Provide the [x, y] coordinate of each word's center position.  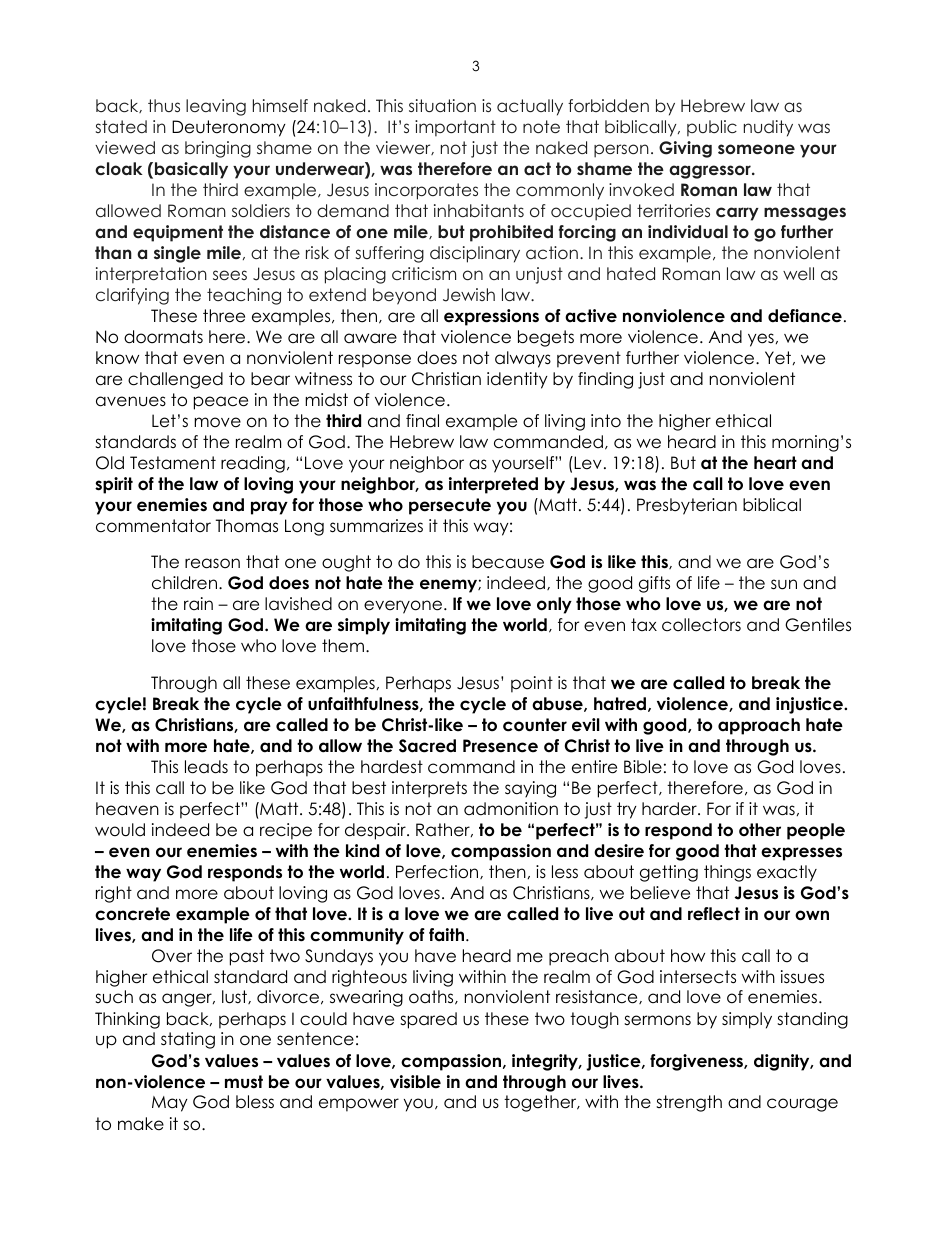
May [170, 1104]
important [455, 128]
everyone [404, 607]
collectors [701, 625]
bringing [218, 149]
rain [198, 603]
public [712, 128]
